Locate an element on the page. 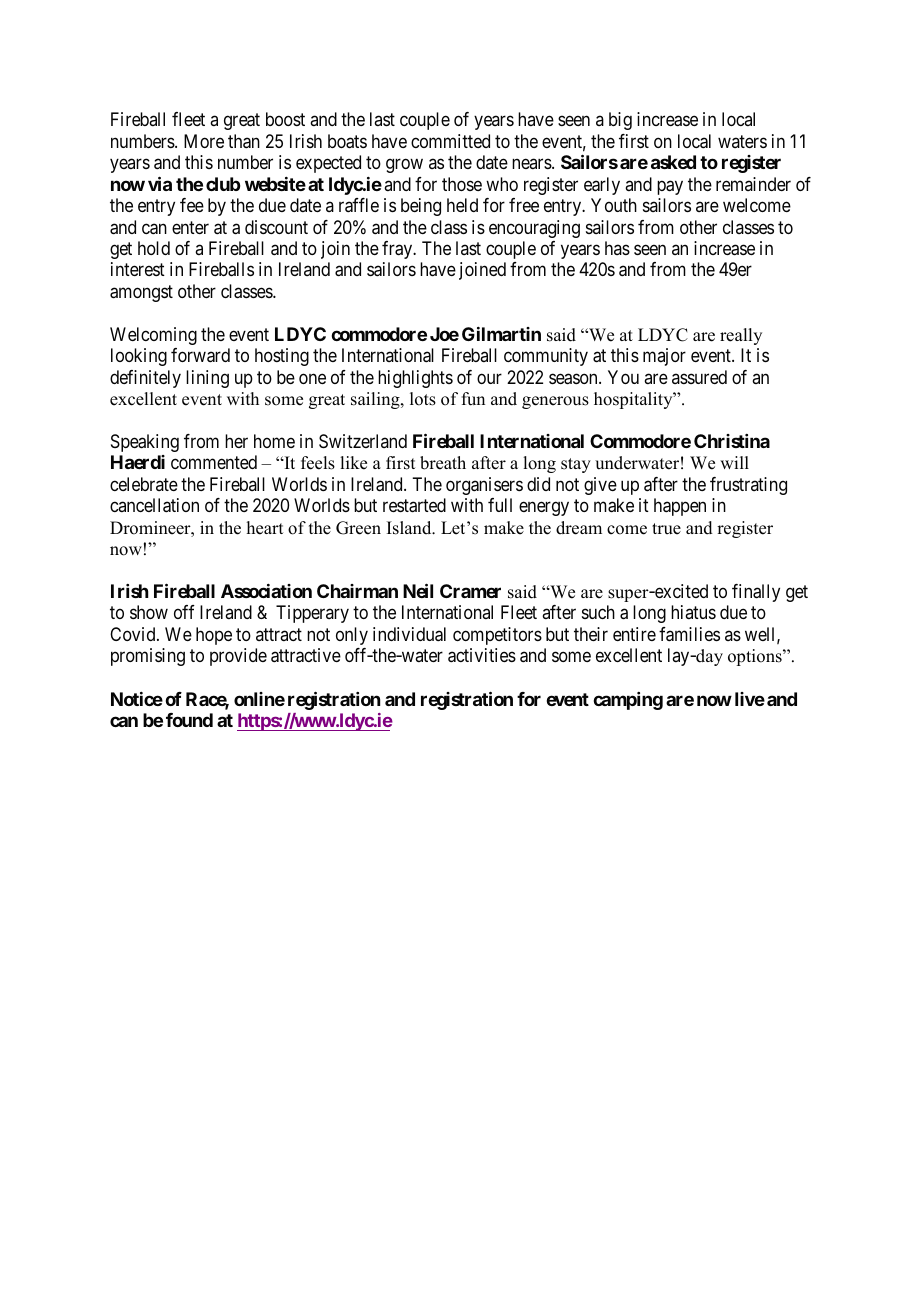 The image size is (924, 1308). restarted is located at coordinates (414, 505).
